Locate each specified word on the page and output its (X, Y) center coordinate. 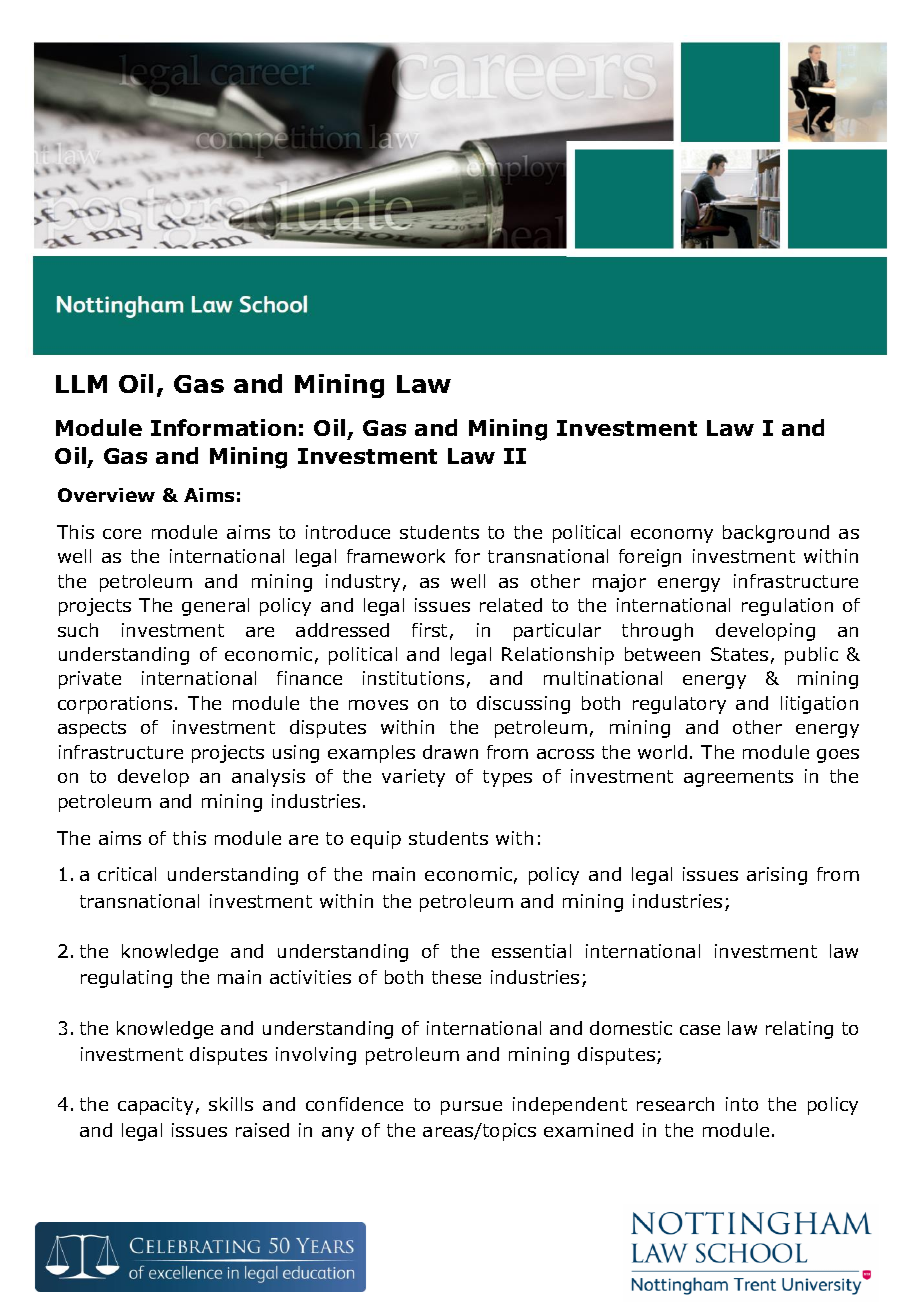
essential (531, 951)
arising (777, 876)
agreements (738, 778)
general (215, 607)
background (776, 534)
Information (223, 427)
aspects (92, 729)
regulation (787, 607)
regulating (126, 979)
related (511, 605)
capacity (155, 1106)
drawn (450, 752)
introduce (348, 532)
